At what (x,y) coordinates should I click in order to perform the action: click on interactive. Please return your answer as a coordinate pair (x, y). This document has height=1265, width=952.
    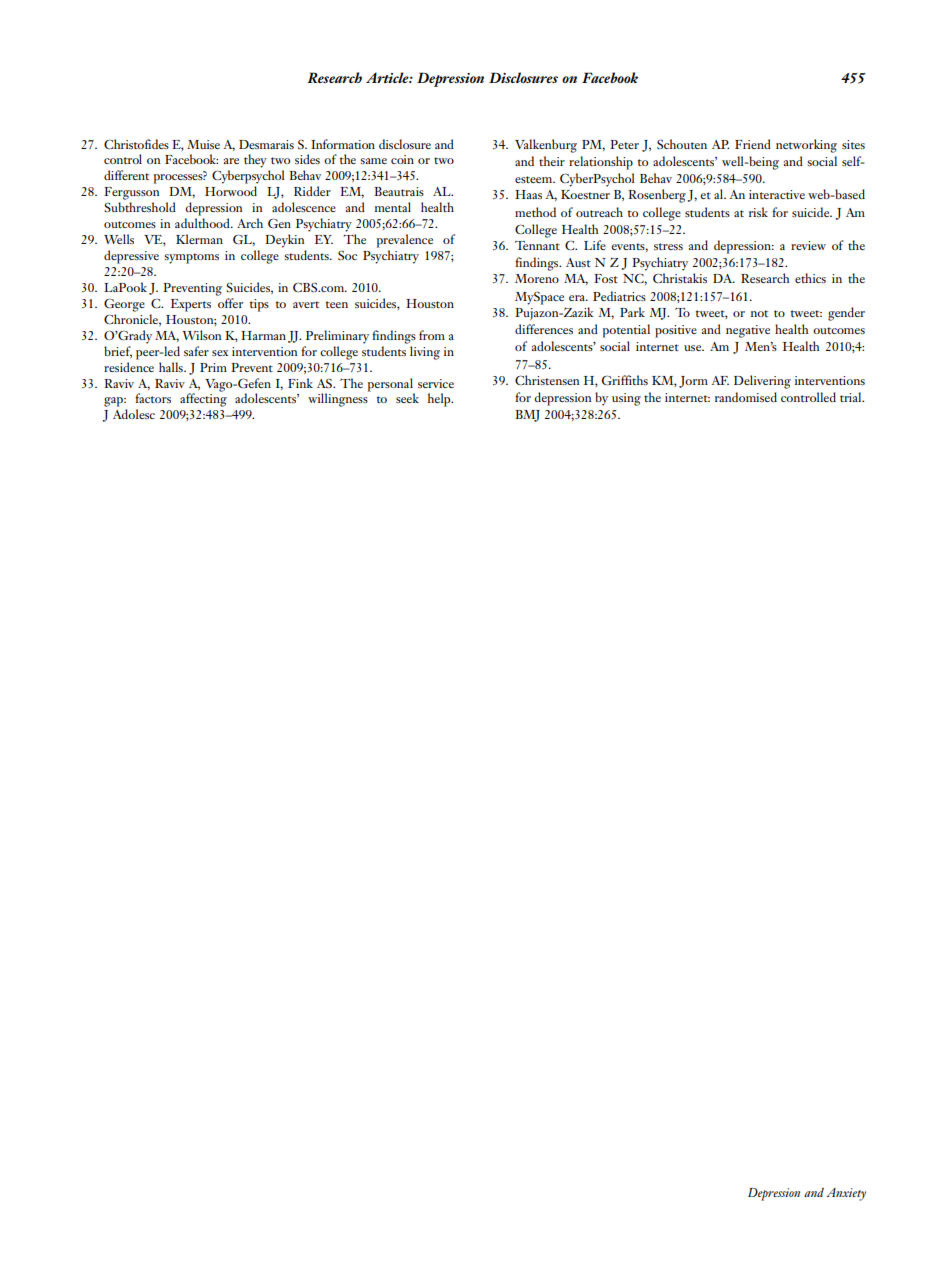
    Looking at the image, I should click on (777, 194).
